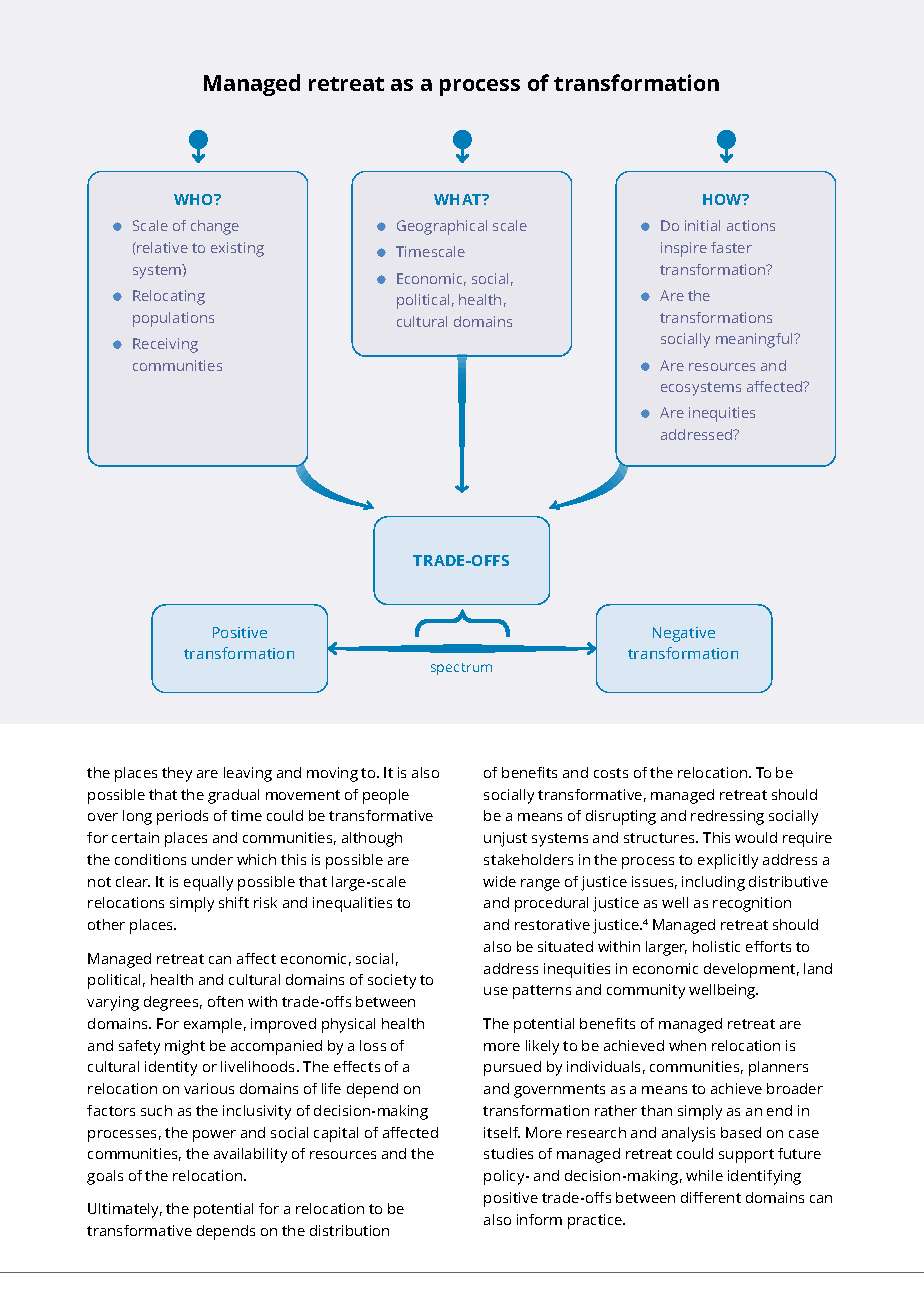  I want to click on Ultimately, so click(125, 1210).
